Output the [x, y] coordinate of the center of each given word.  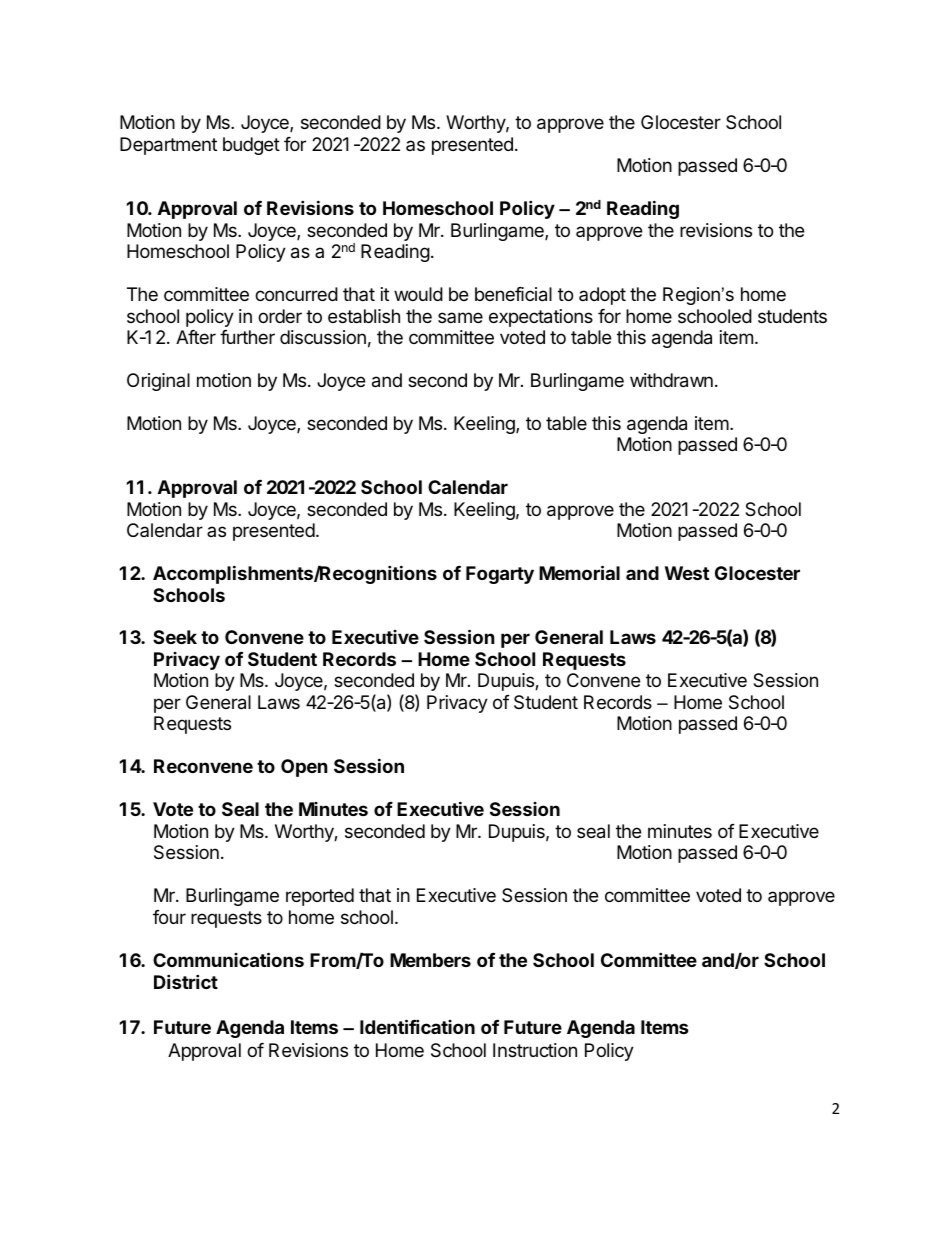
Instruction [535, 1050]
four [169, 917]
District [186, 981]
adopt [602, 296]
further [247, 337]
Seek [175, 637]
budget [251, 146]
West [687, 573]
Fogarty [500, 575]
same [460, 317]
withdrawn [671, 380]
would [418, 294]
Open [304, 768]
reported [320, 897]
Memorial [579, 572]
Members [430, 960]
